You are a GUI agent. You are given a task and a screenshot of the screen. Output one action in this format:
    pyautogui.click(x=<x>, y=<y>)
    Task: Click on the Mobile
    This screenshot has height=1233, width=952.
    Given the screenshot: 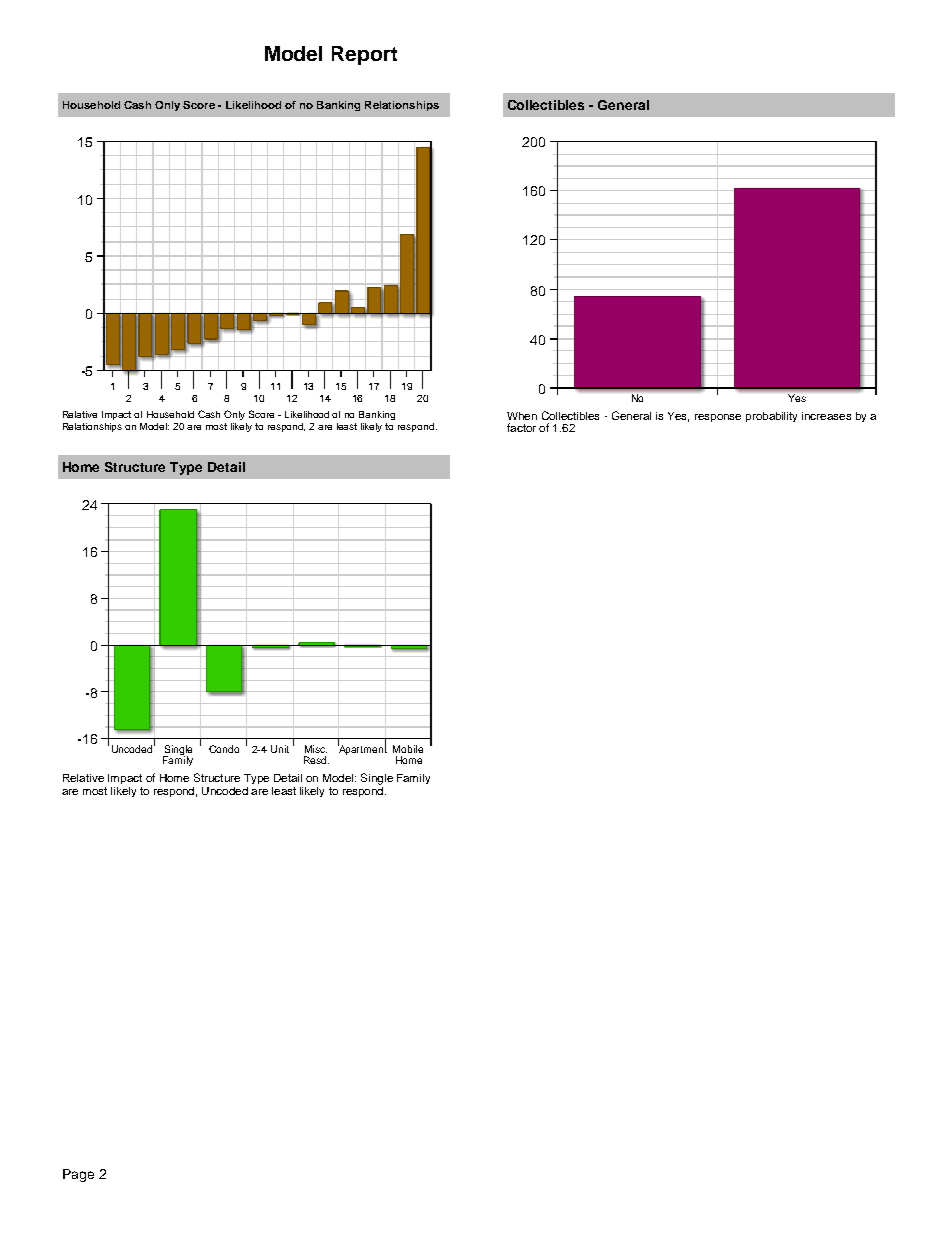 What is the action you would take?
    pyautogui.click(x=408, y=749)
